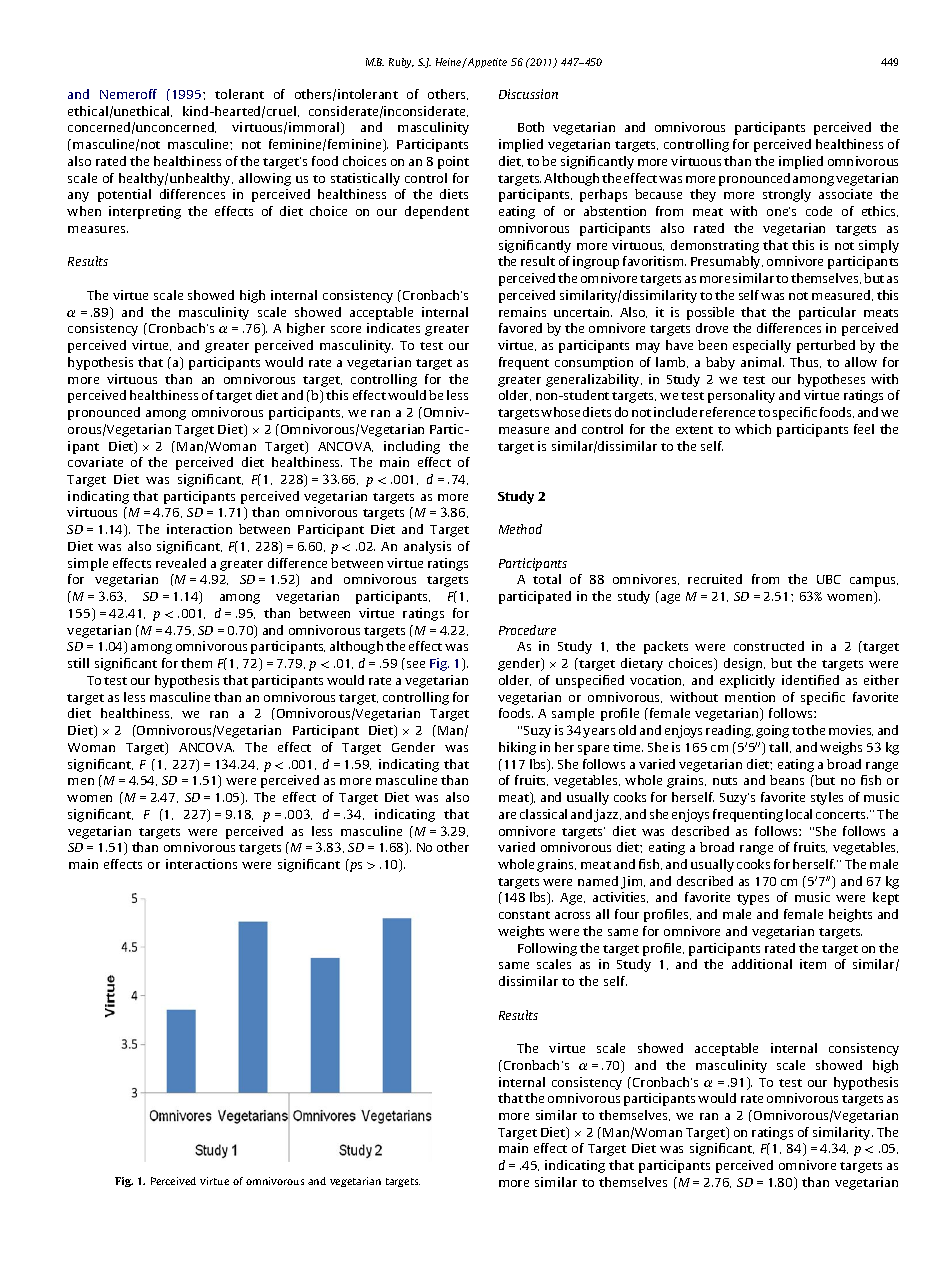 Image resolution: width=952 pixels, height=1270 pixels. What do you see at coordinates (813, 964) in the document?
I see `item` at bounding box center [813, 964].
